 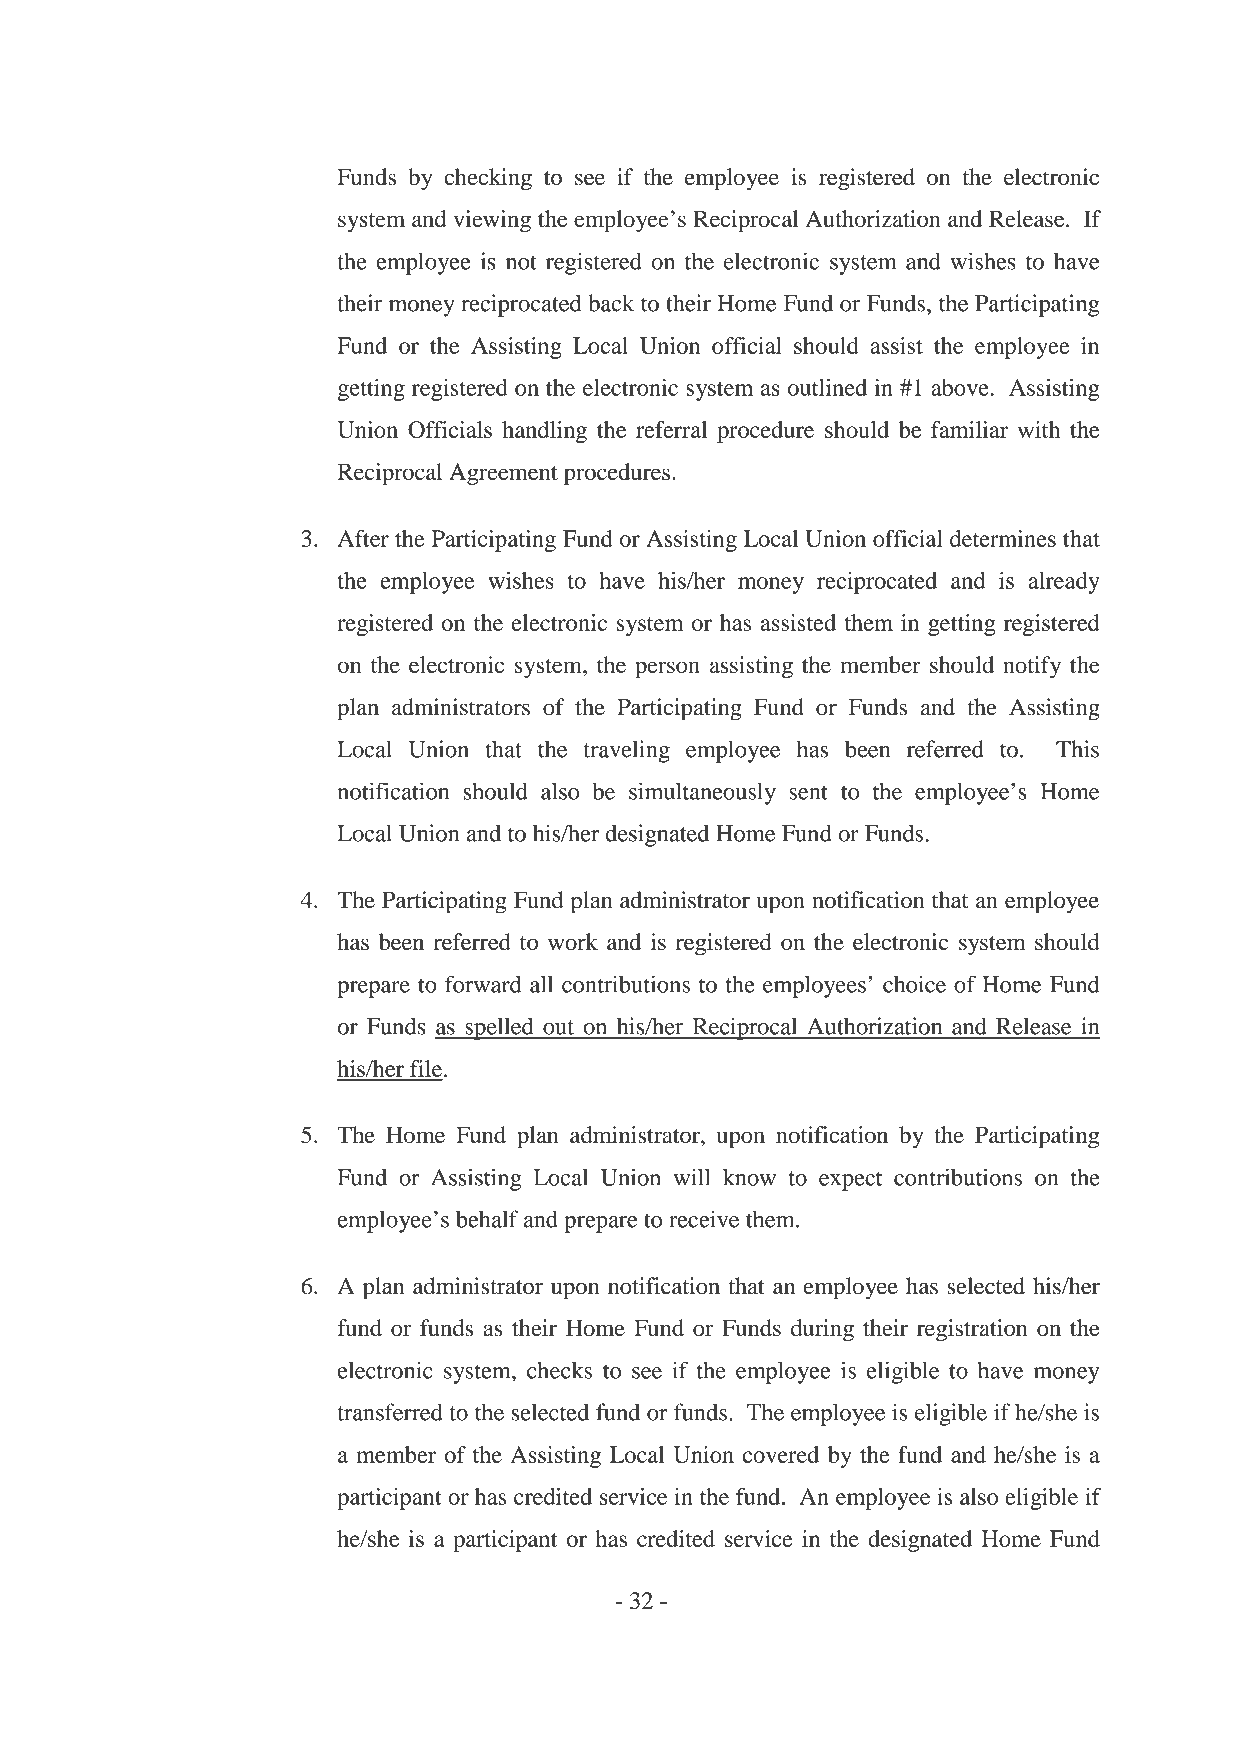 I want to click on above, so click(x=961, y=387).
